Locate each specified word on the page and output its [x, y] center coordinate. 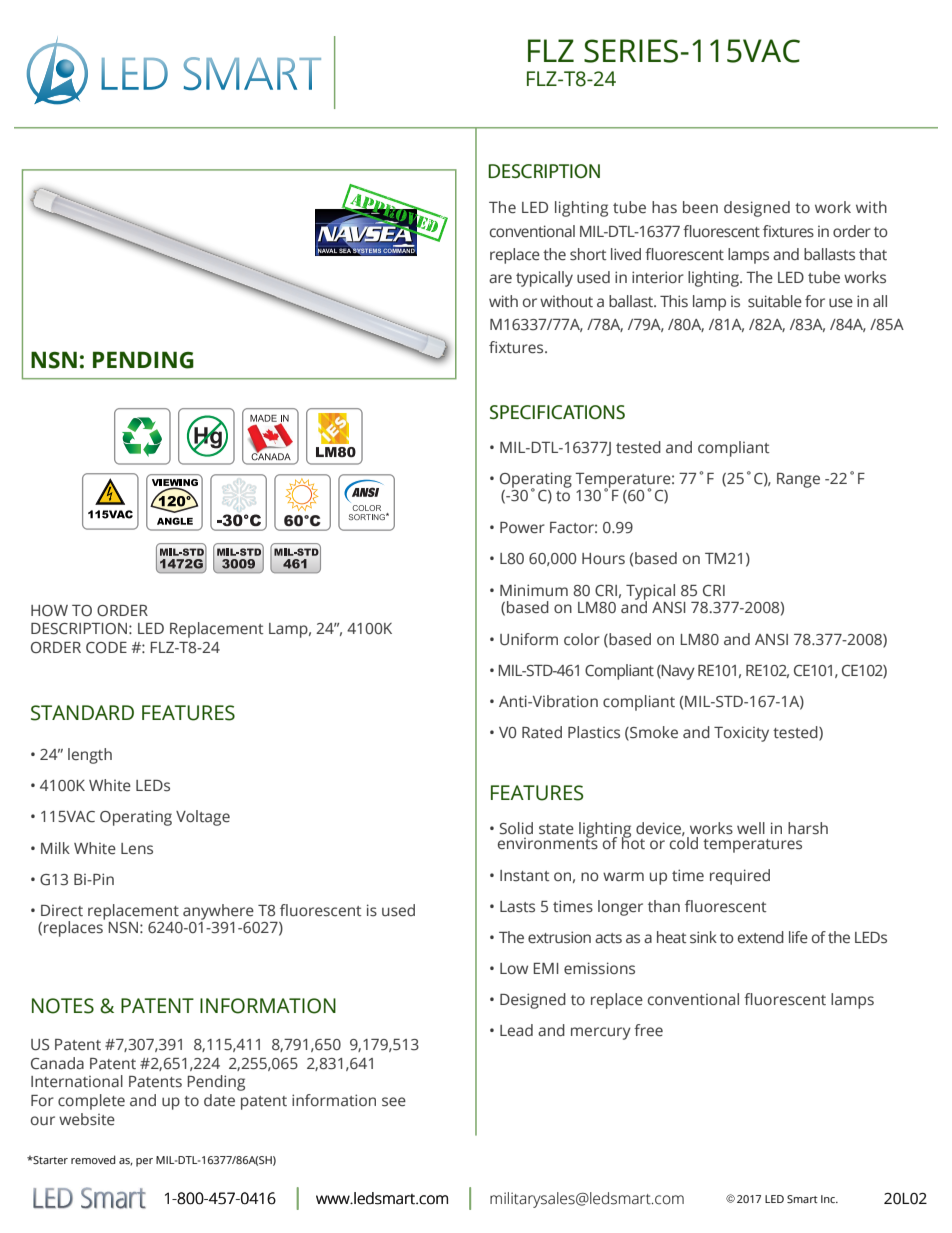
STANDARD [82, 713]
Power [522, 528]
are [500, 279]
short [588, 254]
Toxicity [741, 734]
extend [761, 937]
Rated [542, 732]
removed [93, 1159]
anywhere [218, 912]
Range [798, 480]
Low [514, 968]
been [700, 207]
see [394, 1102]
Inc [829, 1199]
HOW [49, 611]
